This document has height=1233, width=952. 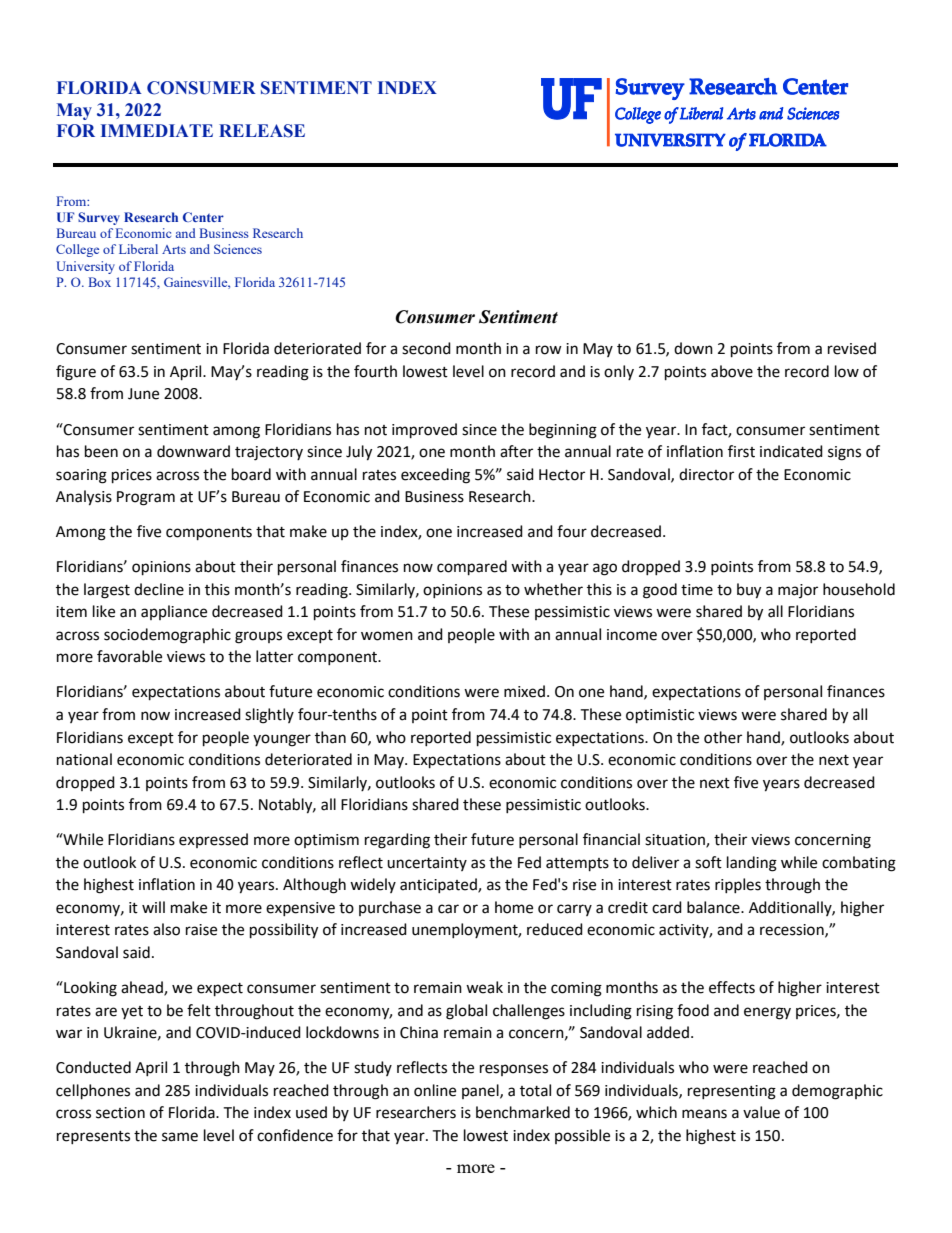 What do you see at coordinates (262, 131) in the document?
I see `RELEASE` at bounding box center [262, 131].
